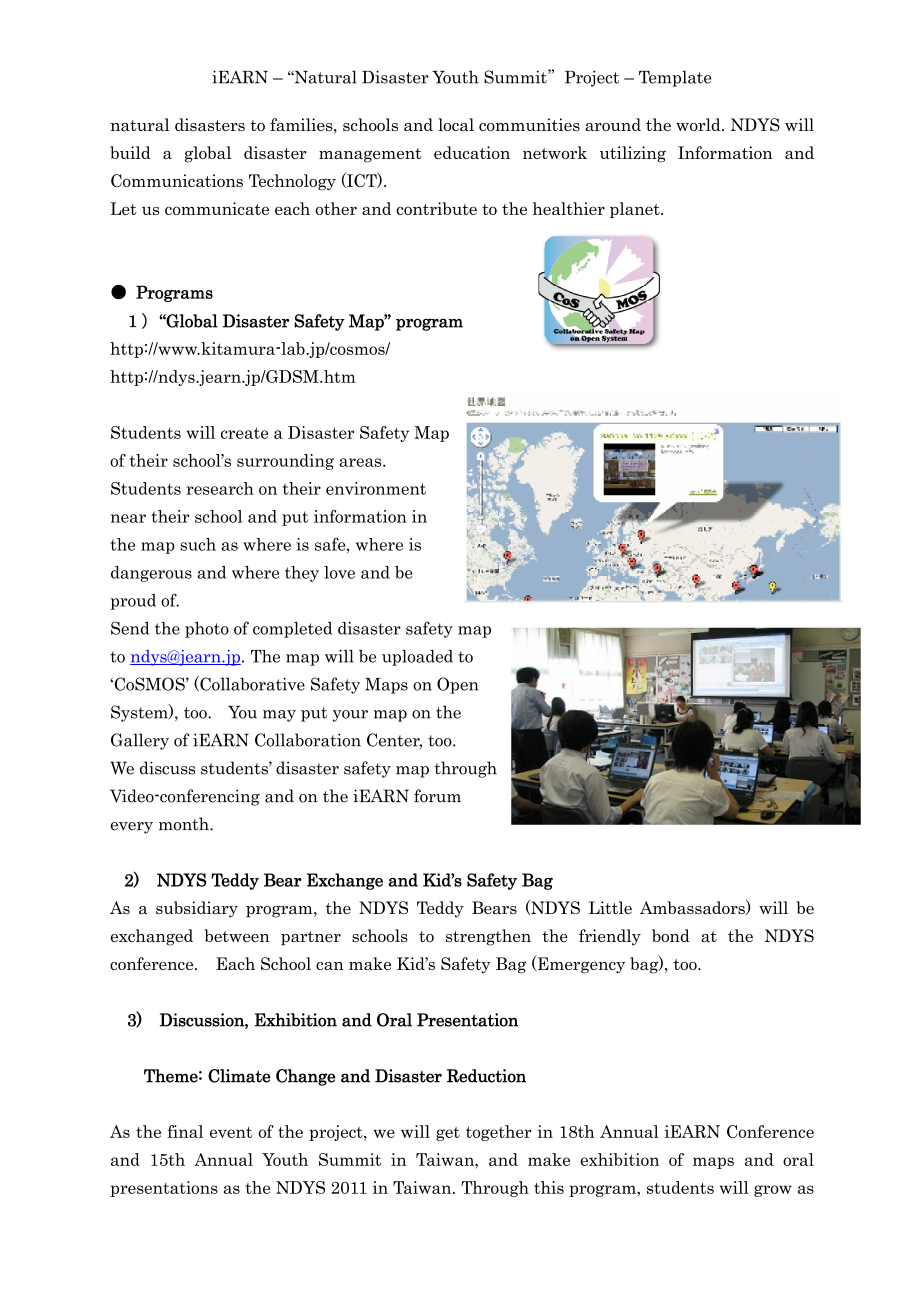 The image size is (924, 1308). Describe the element at coordinates (207, 630) in the screenshot. I see `photo` at that location.
